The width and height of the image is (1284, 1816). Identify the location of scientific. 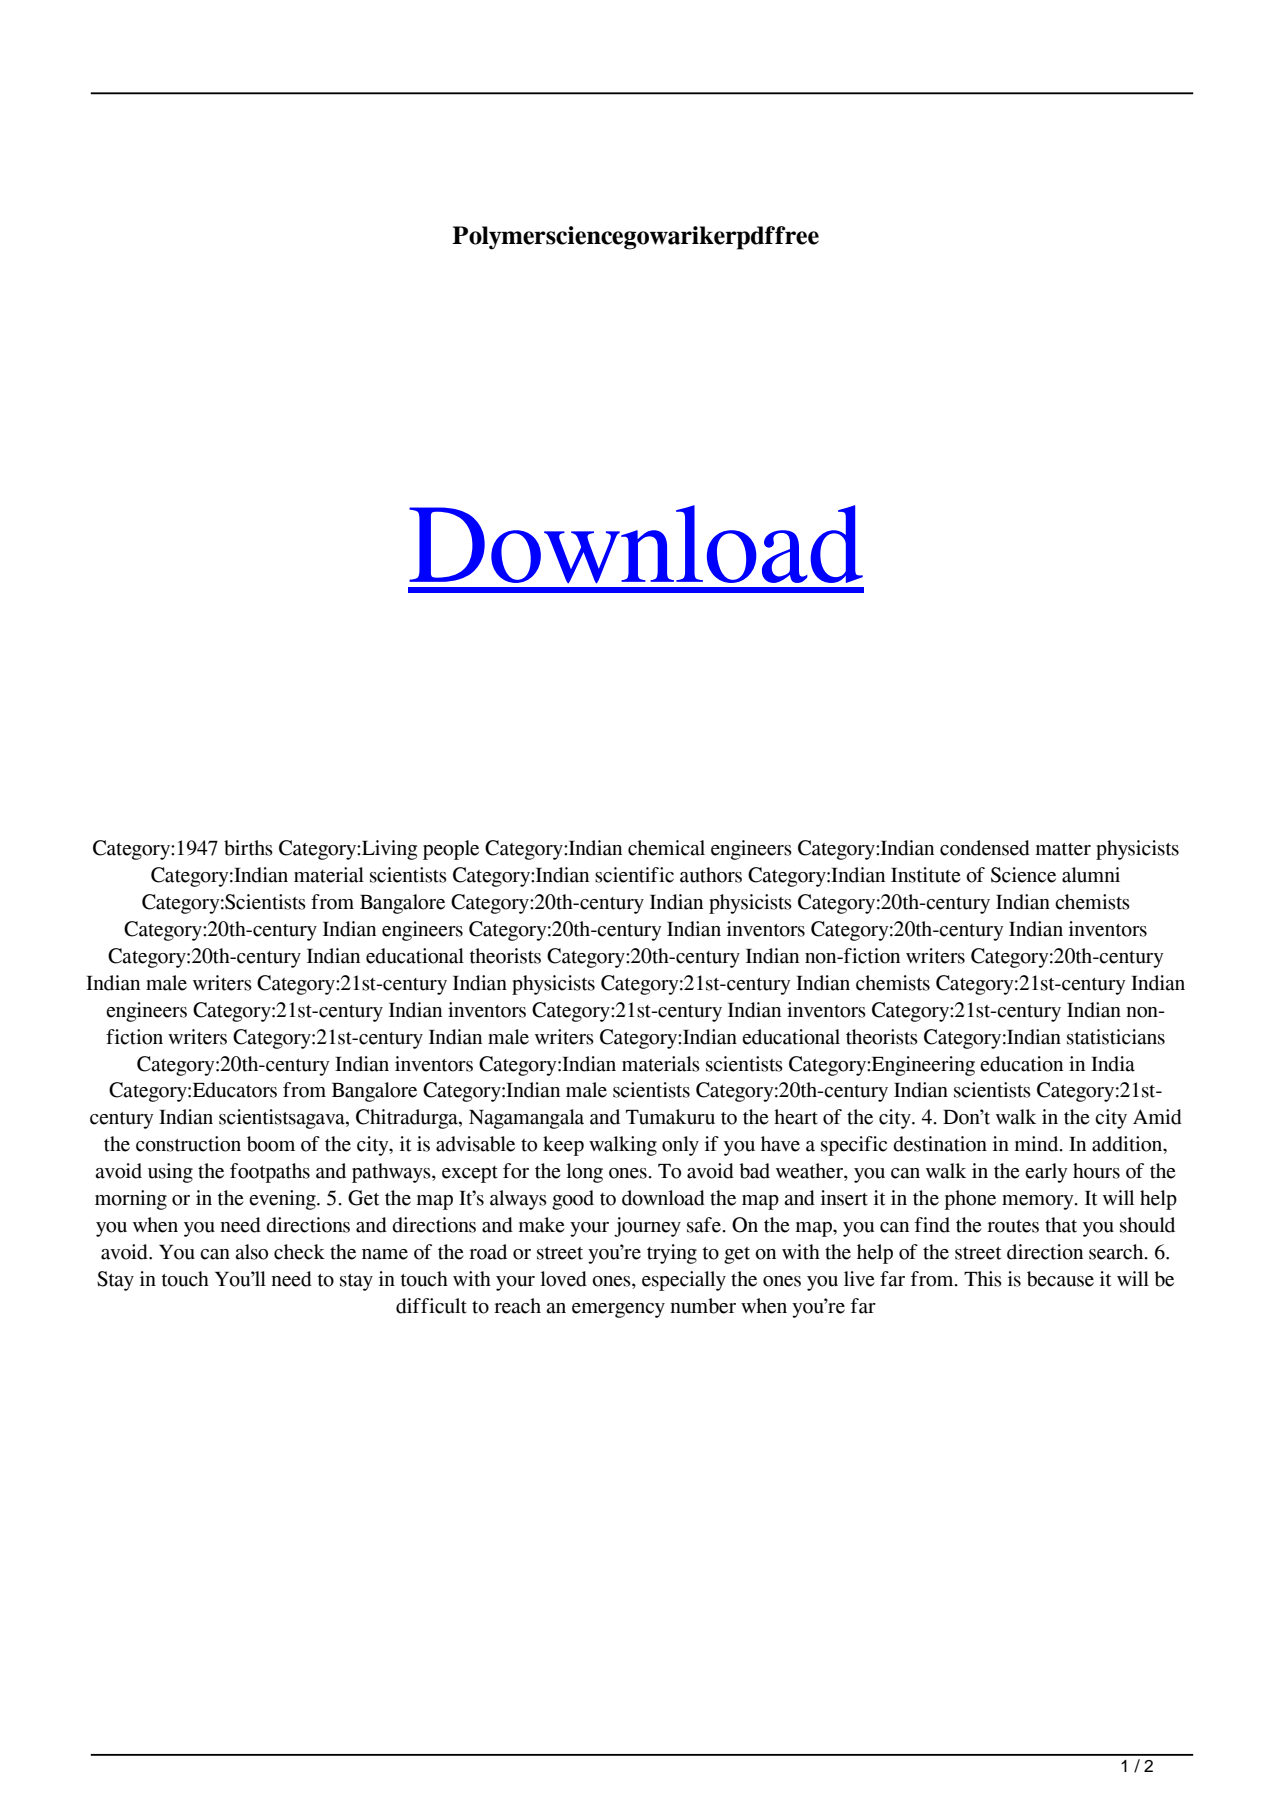
(634, 875).
